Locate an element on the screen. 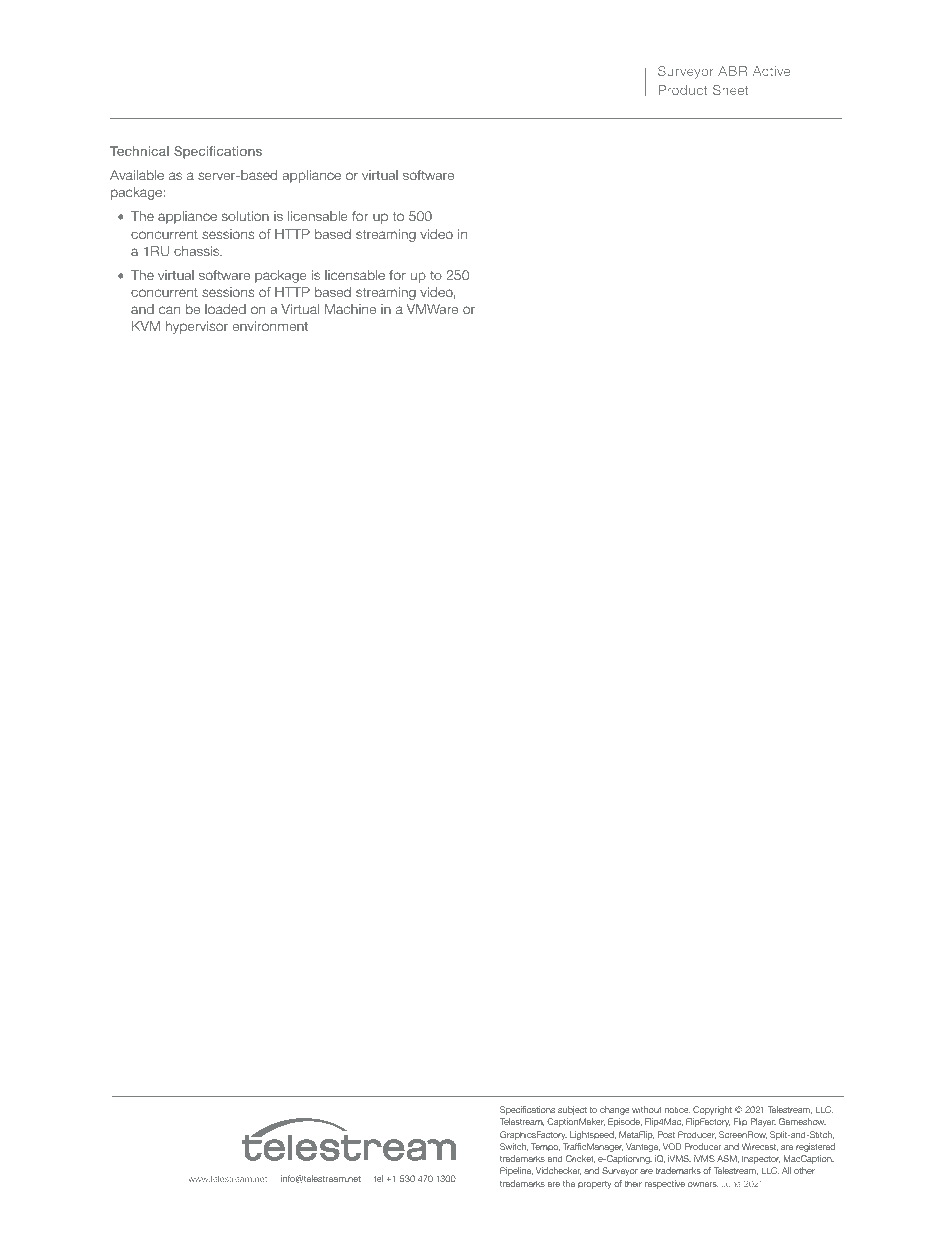  ABR is located at coordinates (732, 71).
